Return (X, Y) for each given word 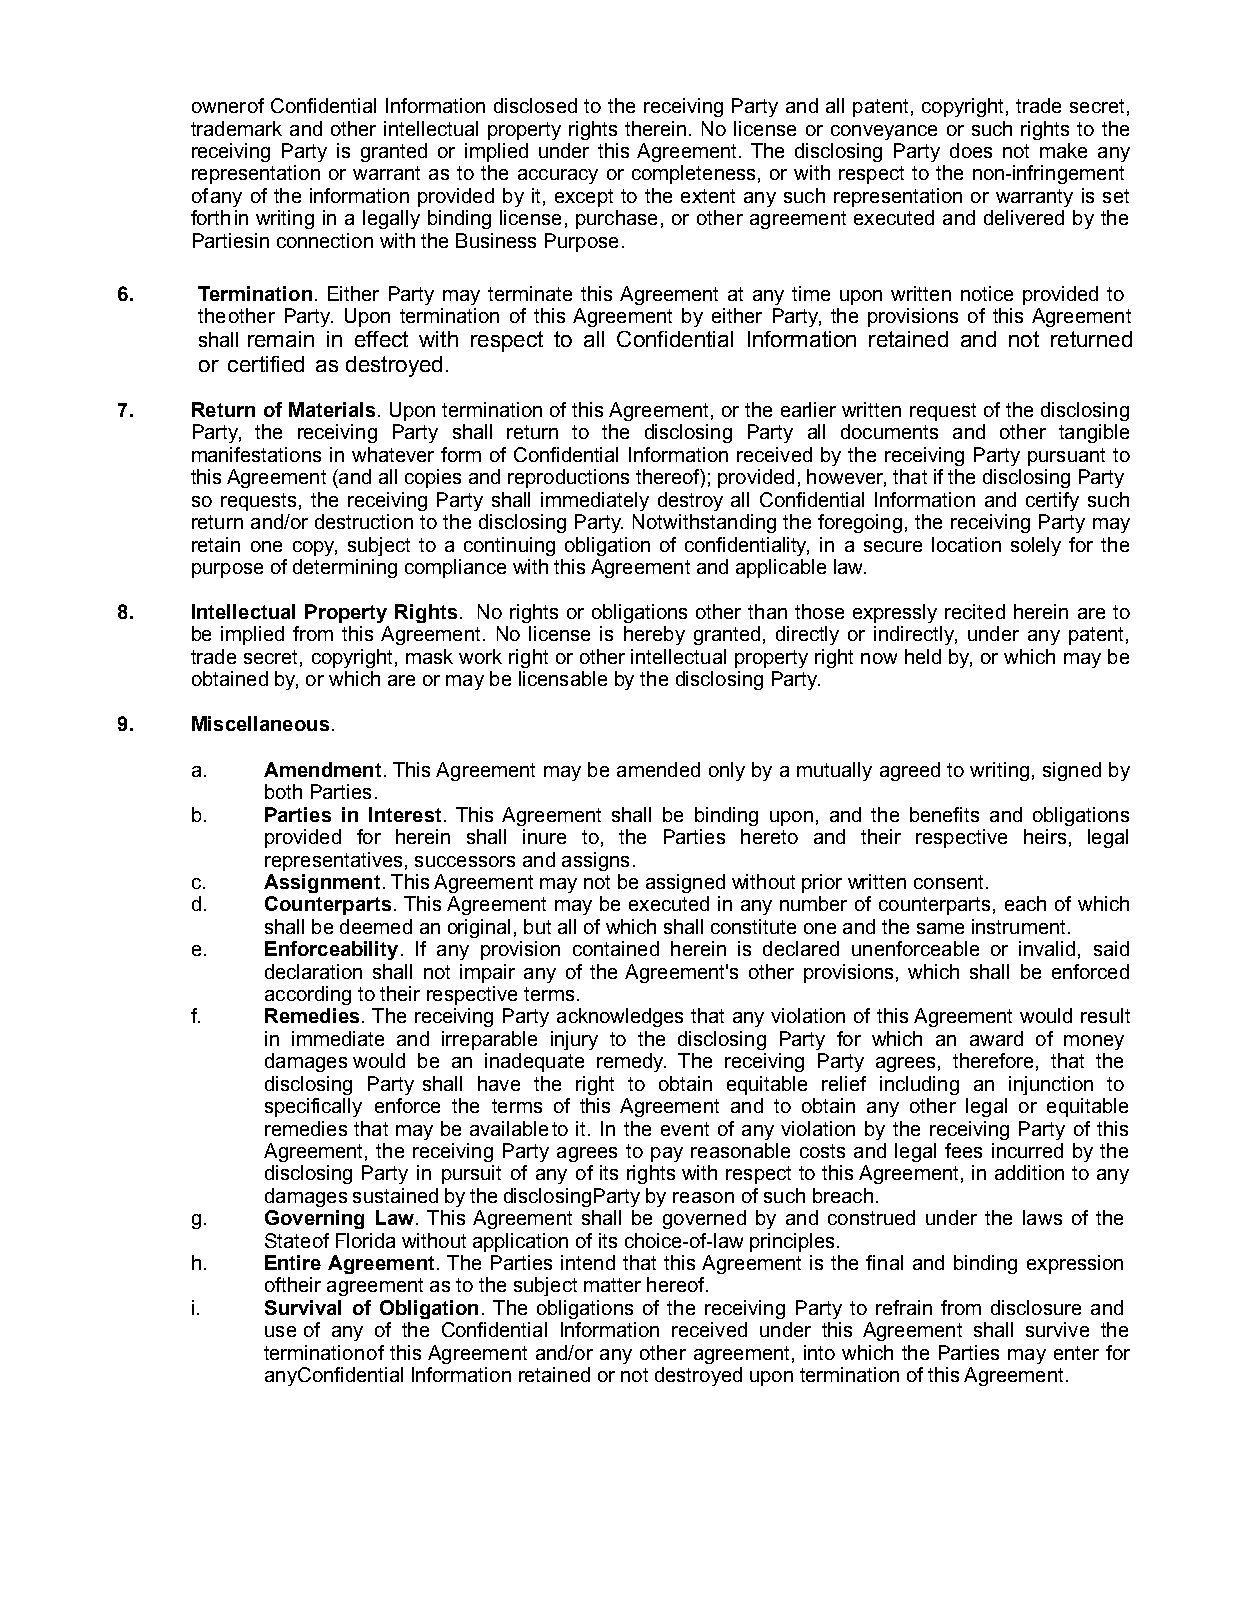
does (971, 150)
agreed (910, 771)
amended (658, 769)
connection (325, 240)
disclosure (1036, 1307)
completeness (693, 174)
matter (612, 1285)
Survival (303, 1307)
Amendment (322, 769)
